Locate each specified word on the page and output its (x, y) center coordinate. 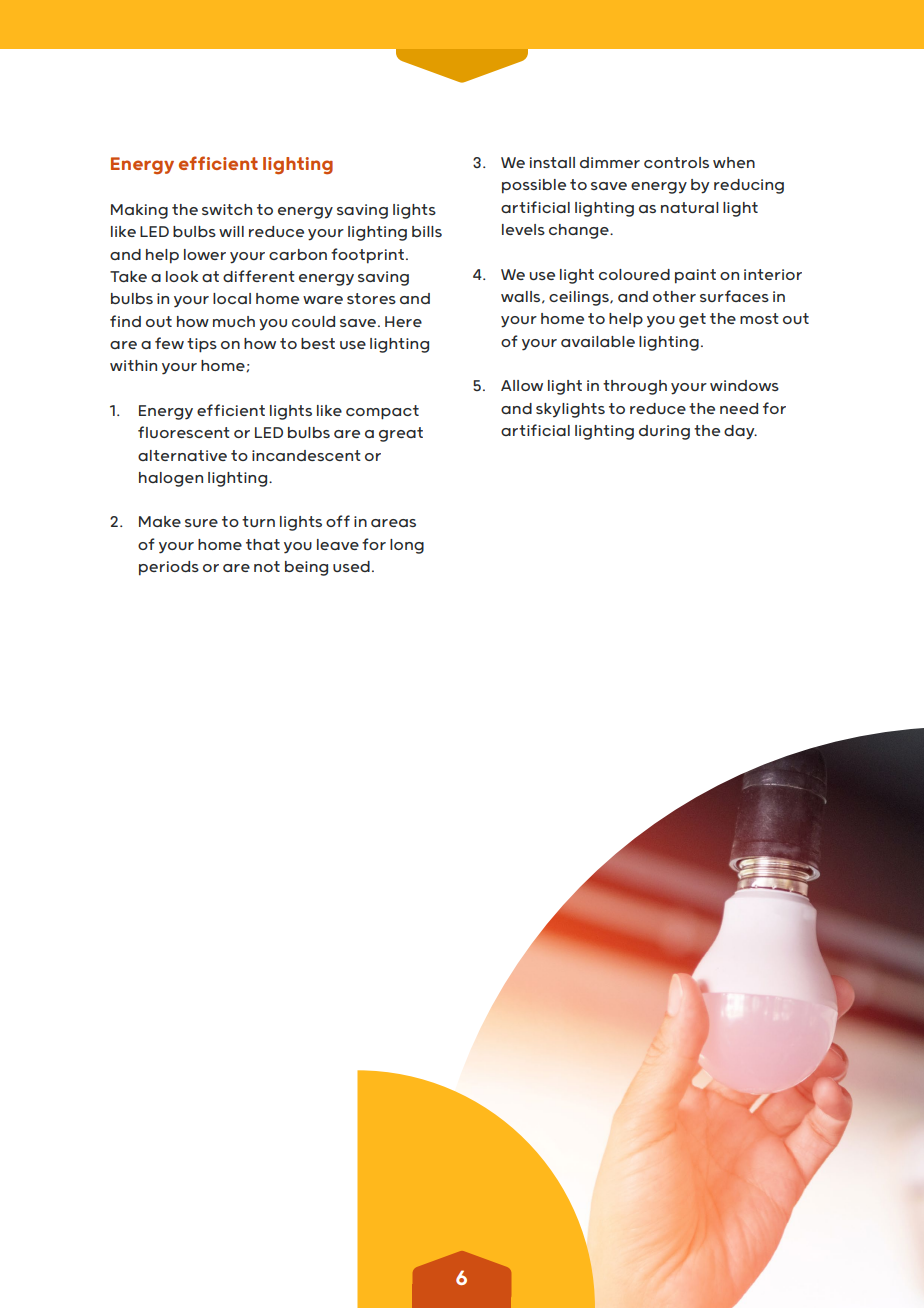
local (232, 298)
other (674, 296)
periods (169, 568)
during (664, 432)
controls (676, 162)
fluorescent (184, 432)
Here (403, 321)
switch (227, 209)
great (401, 434)
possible (534, 186)
